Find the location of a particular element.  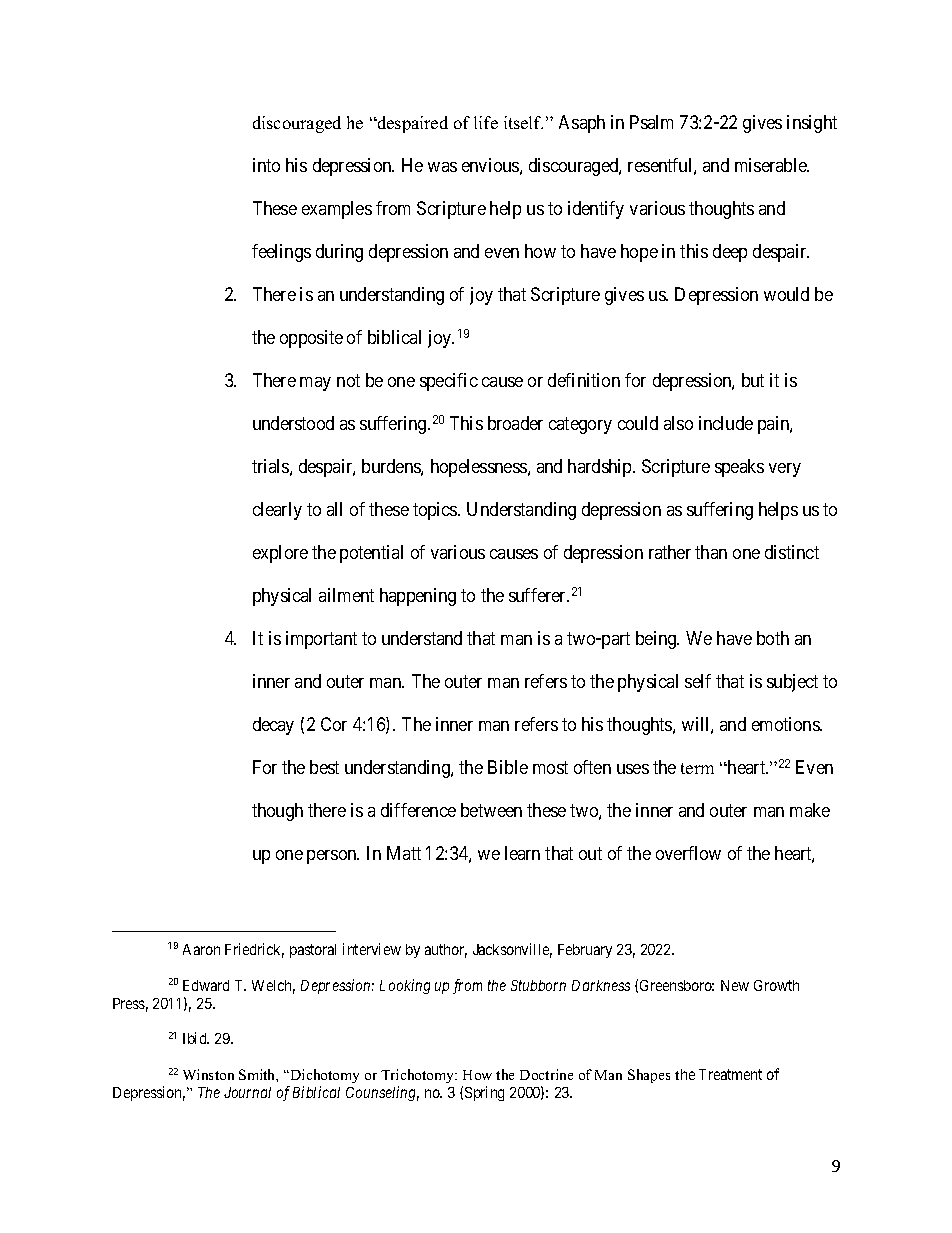

specific is located at coordinates (449, 382).
